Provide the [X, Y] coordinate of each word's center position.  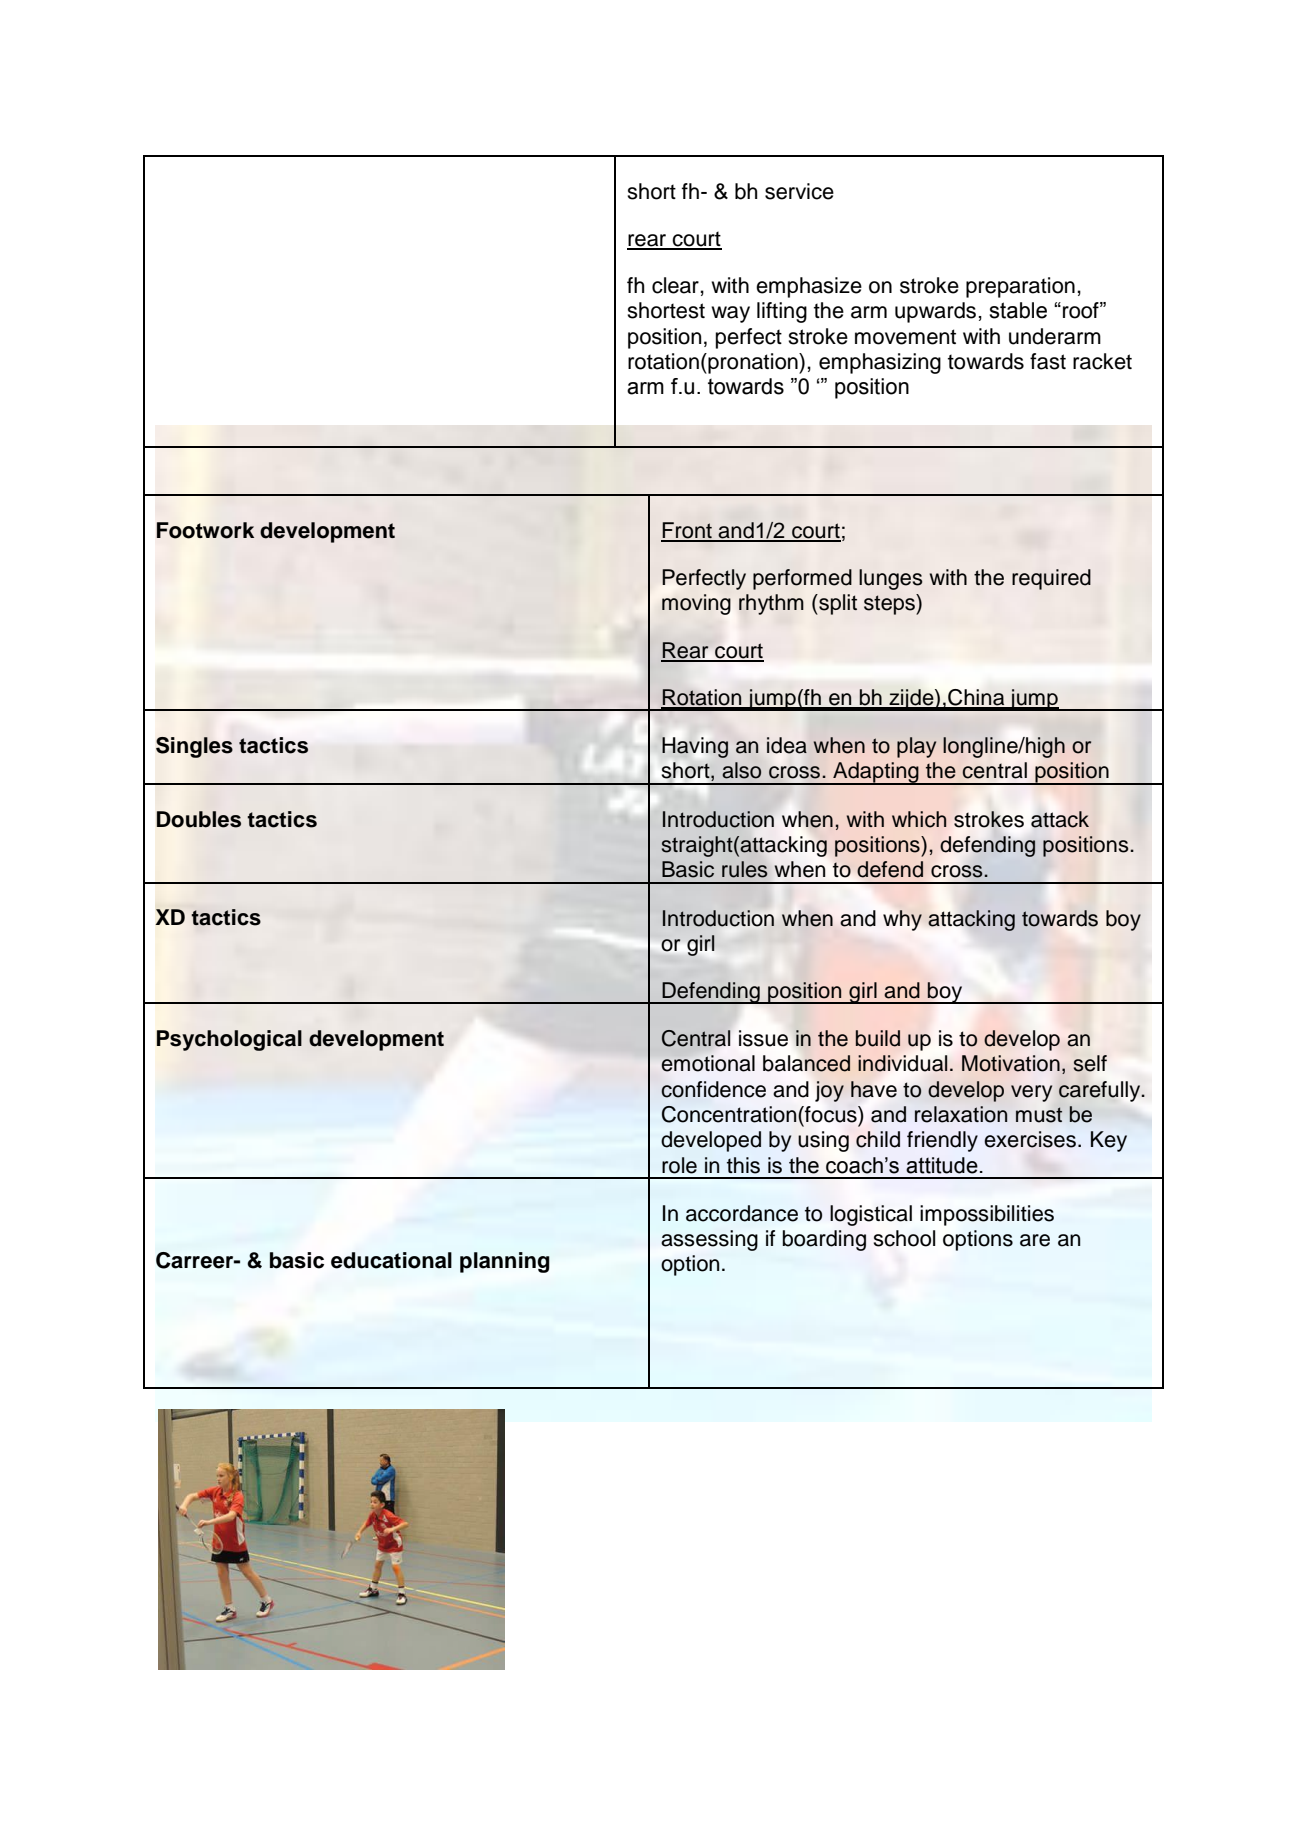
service [799, 191]
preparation [1020, 287]
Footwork [205, 530]
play [916, 747]
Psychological [229, 1040]
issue [763, 1038]
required [1051, 579]
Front [687, 531]
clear [676, 285]
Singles [194, 747]
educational [391, 1260]
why [902, 920]
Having [695, 747]
